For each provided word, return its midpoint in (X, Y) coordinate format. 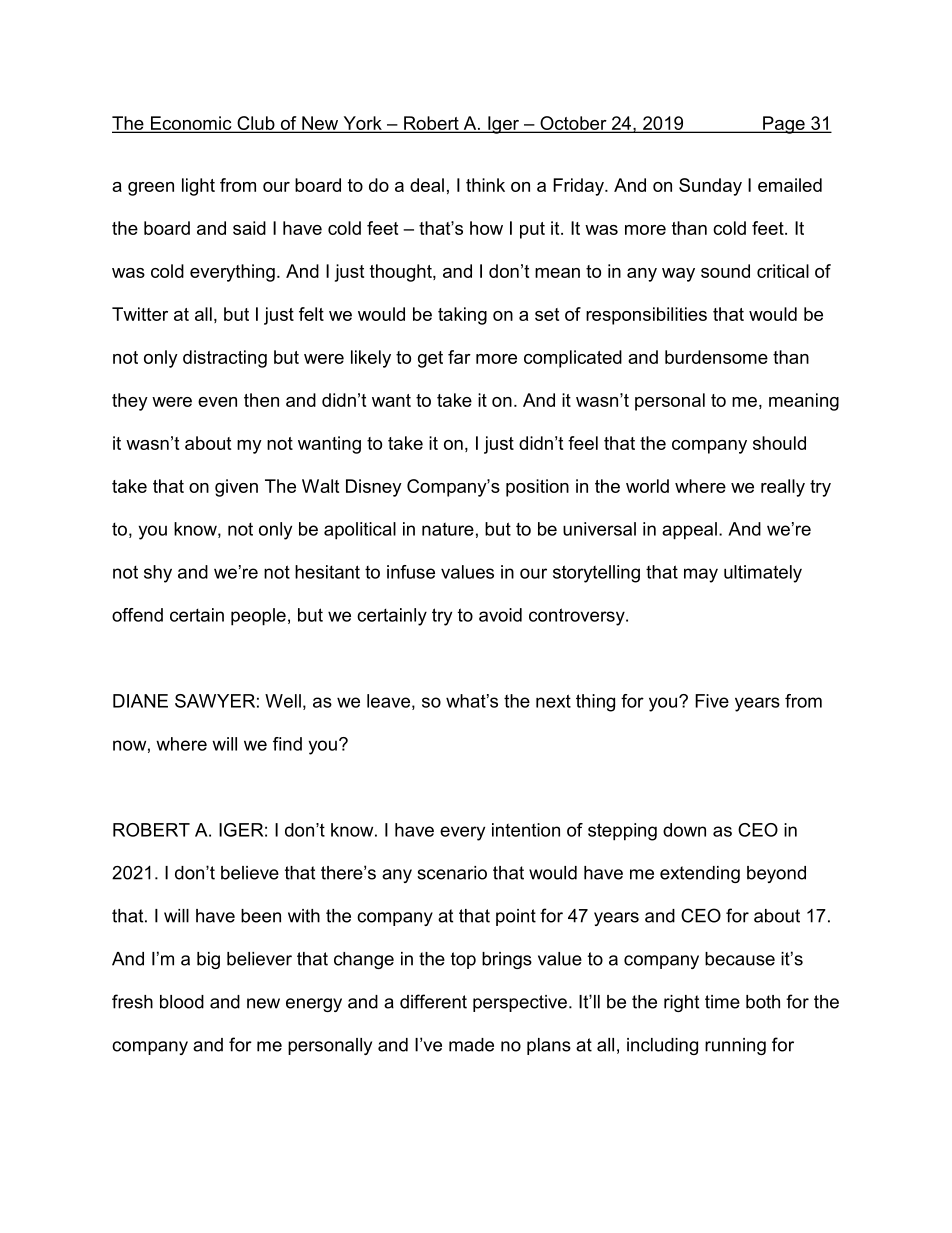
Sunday (710, 187)
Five (712, 701)
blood (182, 1002)
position (537, 488)
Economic (191, 124)
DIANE (140, 701)
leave (388, 701)
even (217, 402)
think (485, 185)
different (433, 1001)
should (779, 443)
